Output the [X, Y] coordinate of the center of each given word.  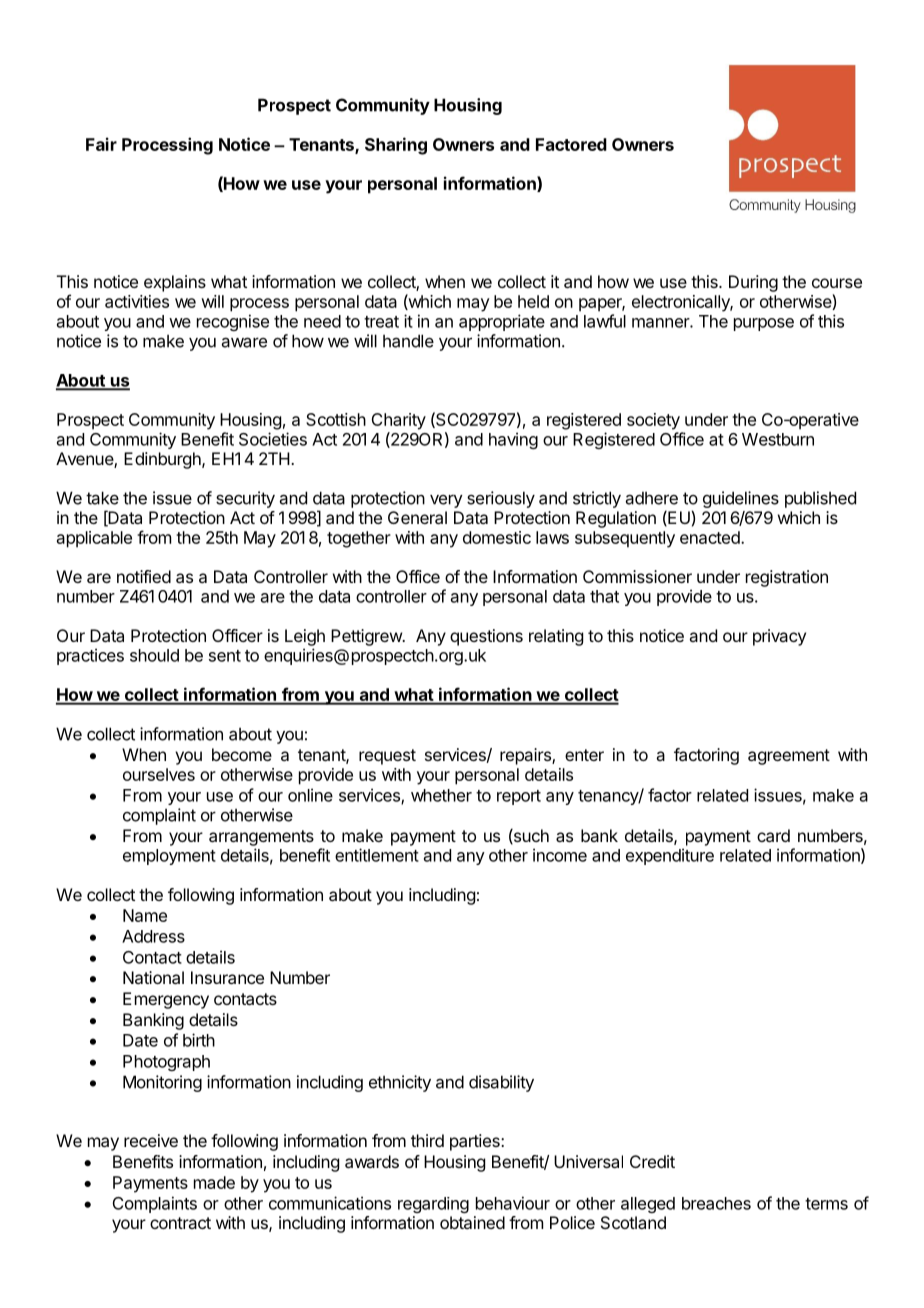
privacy [779, 637]
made [214, 1182]
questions [486, 637]
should [154, 655]
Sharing [396, 146]
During [753, 283]
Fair [101, 144]
